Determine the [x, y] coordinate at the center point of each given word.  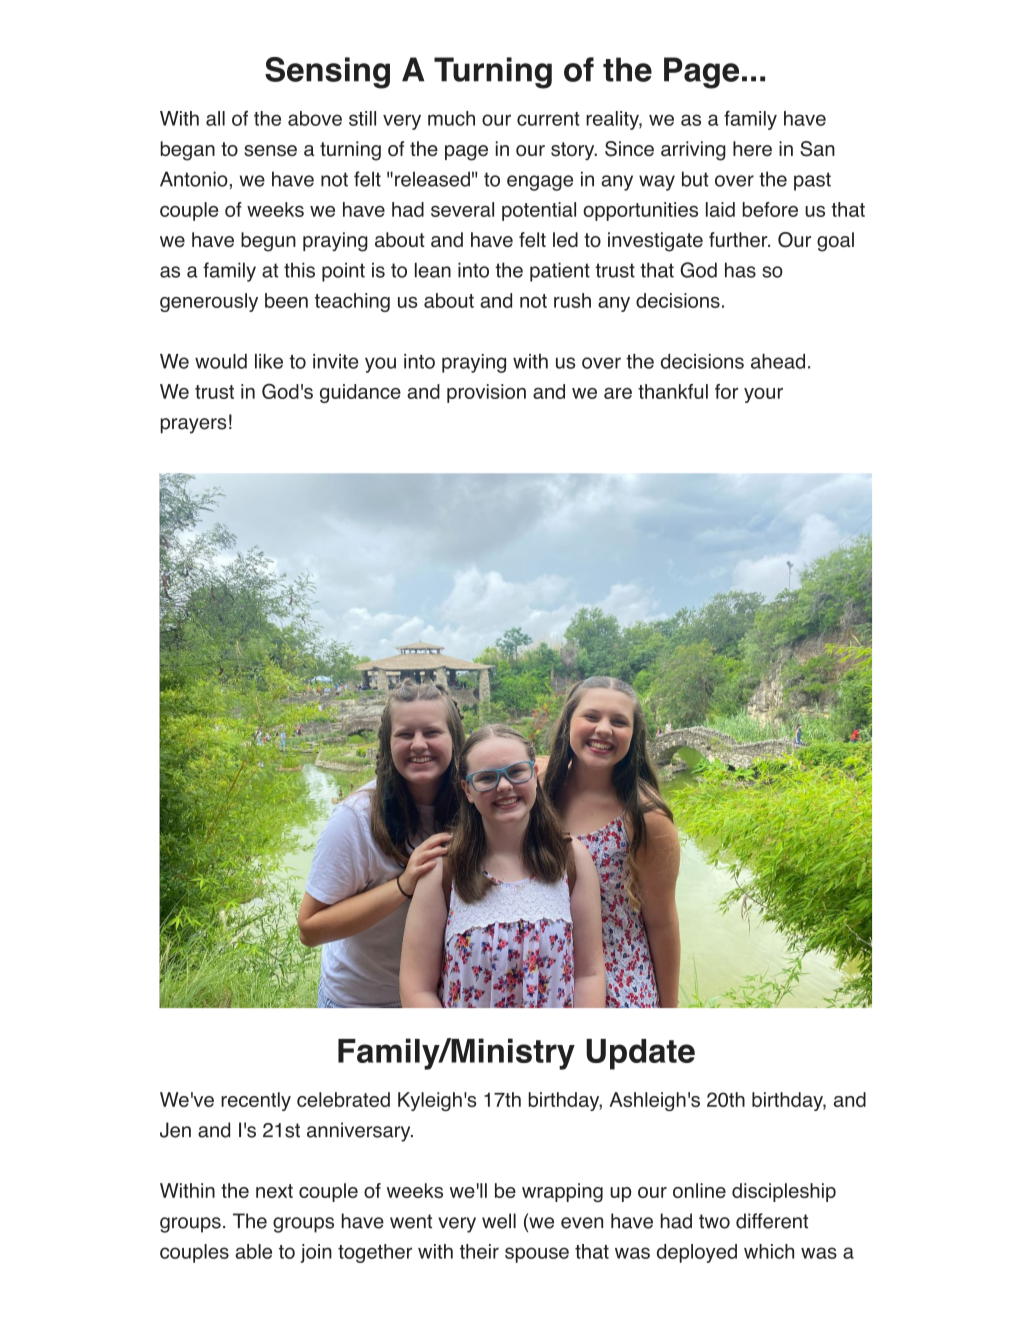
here [752, 148]
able [253, 1251]
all [215, 118]
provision [486, 393]
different [772, 1221]
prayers [193, 426]
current [548, 119]
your [763, 395]
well [499, 1221]
